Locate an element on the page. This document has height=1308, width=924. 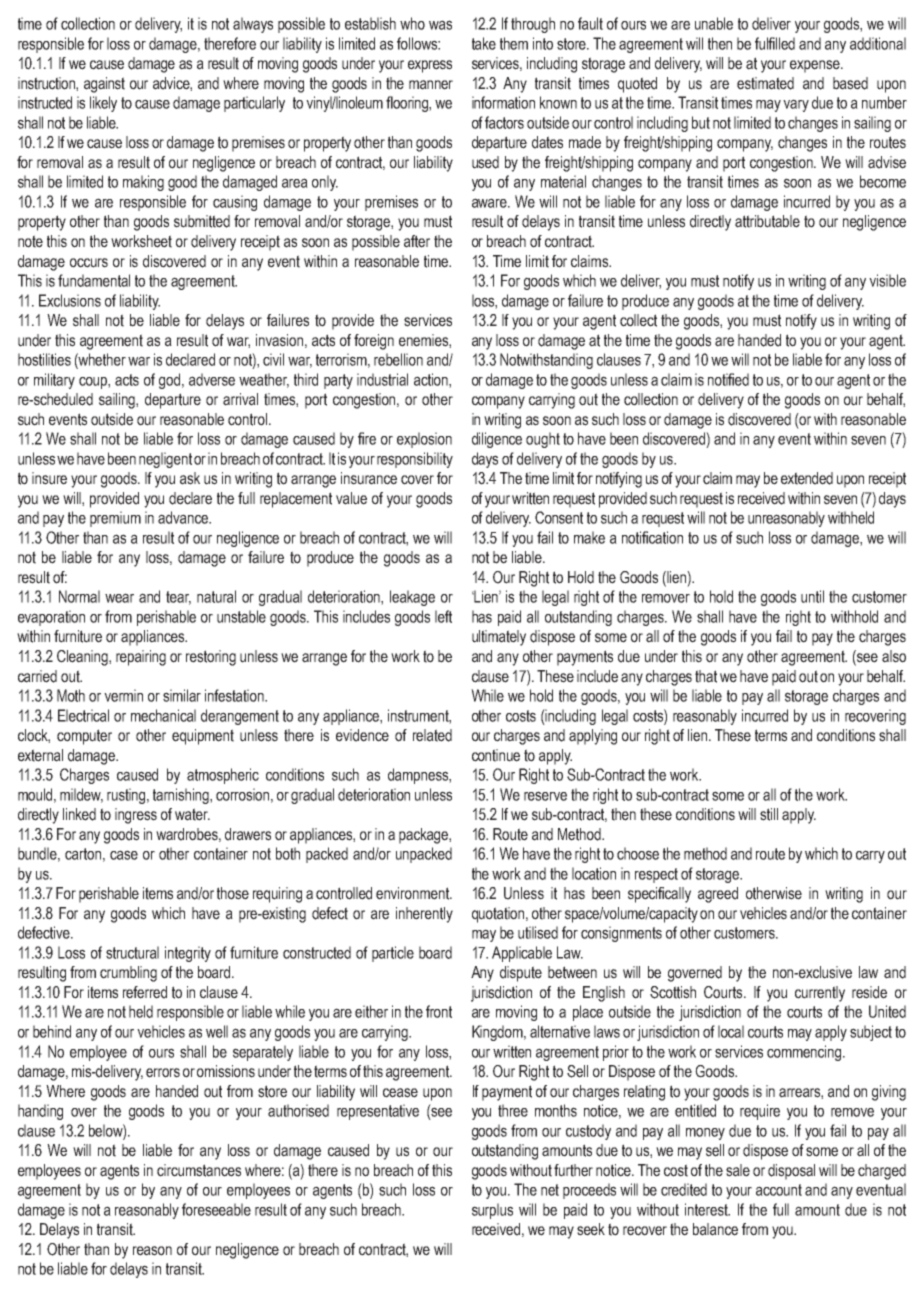
take is located at coordinates (484, 43).
